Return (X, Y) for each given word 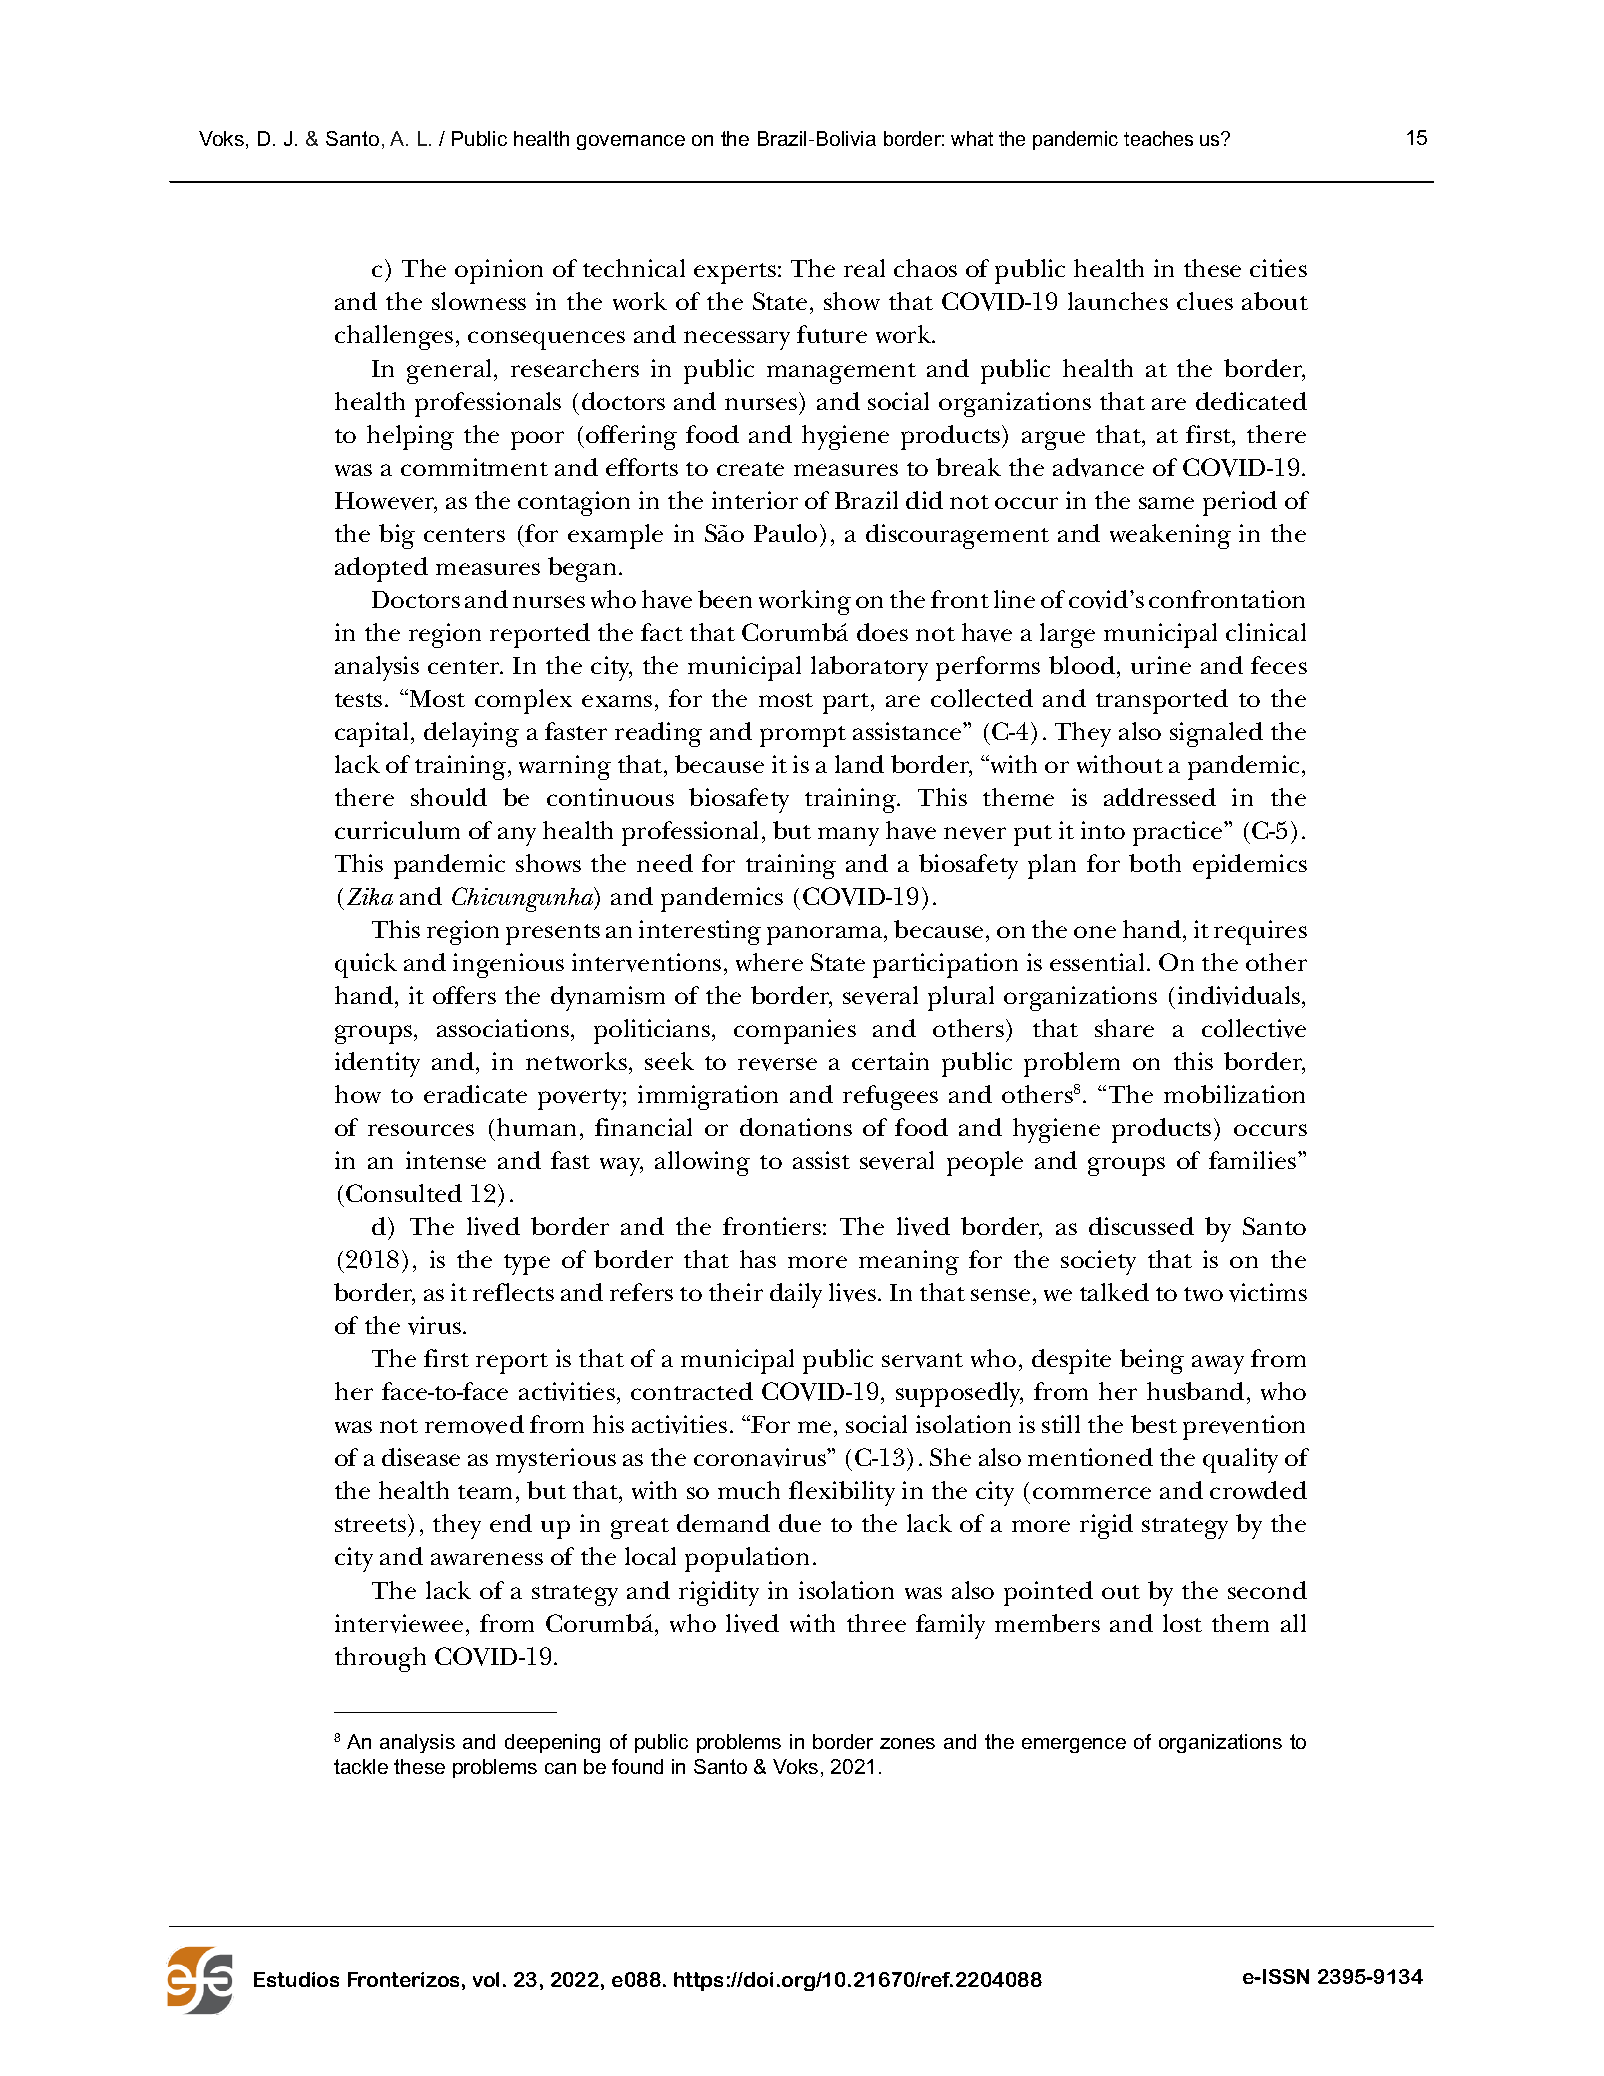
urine (1161, 665)
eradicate (475, 1094)
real (864, 268)
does (882, 632)
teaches (1158, 138)
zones (907, 1743)
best (1154, 1424)
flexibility (842, 1493)
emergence (1074, 1745)
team (485, 1492)
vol (486, 1979)
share (1124, 1028)
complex (523, 701)
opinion (499, 271)
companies (795, 1031)
